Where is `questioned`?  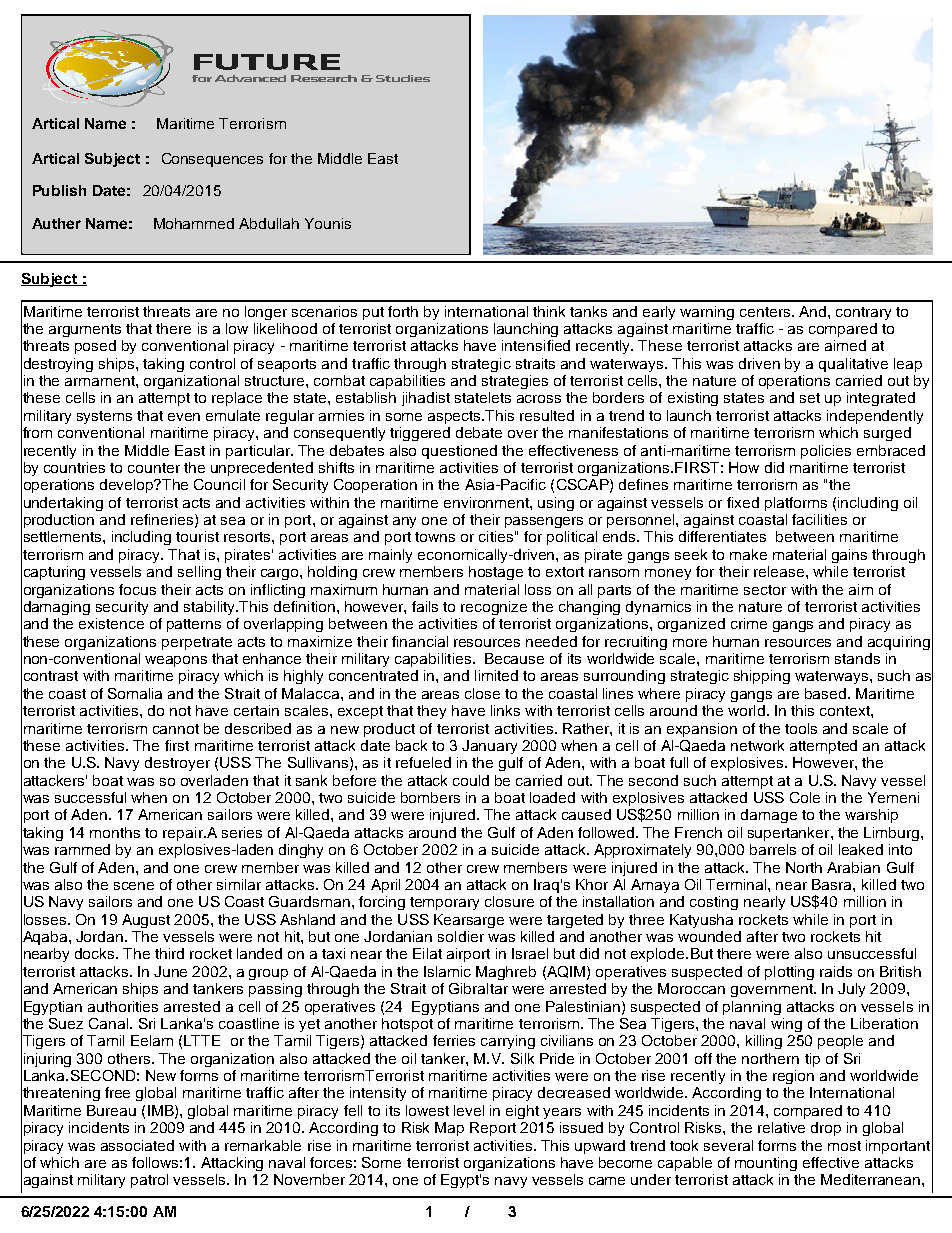 questioned is located at coordinates (459, 452).
